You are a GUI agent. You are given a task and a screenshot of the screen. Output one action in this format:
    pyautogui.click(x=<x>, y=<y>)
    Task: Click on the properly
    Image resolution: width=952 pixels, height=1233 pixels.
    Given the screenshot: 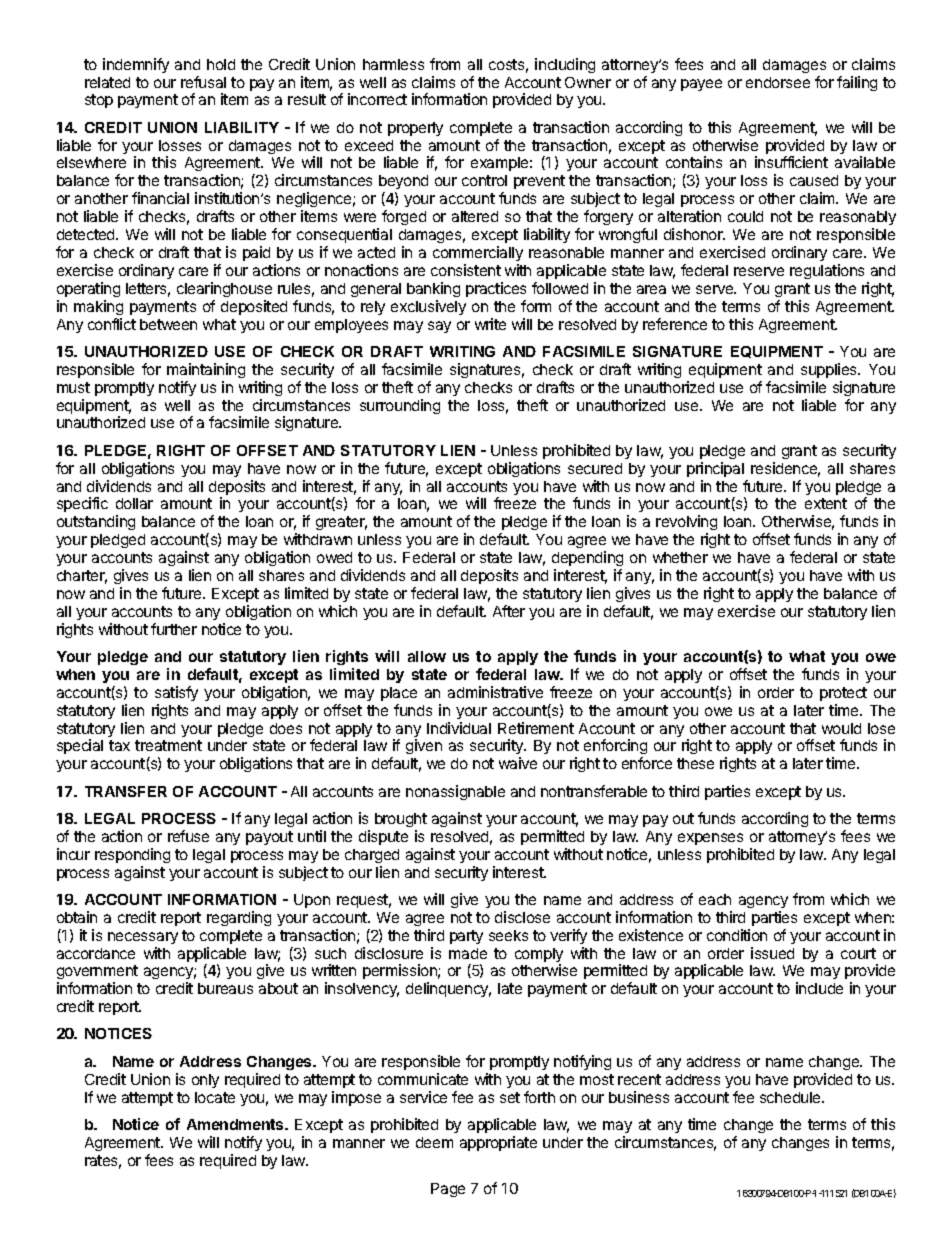 What is the action you would take?
    pyautogui.click(x=415, y=129)
